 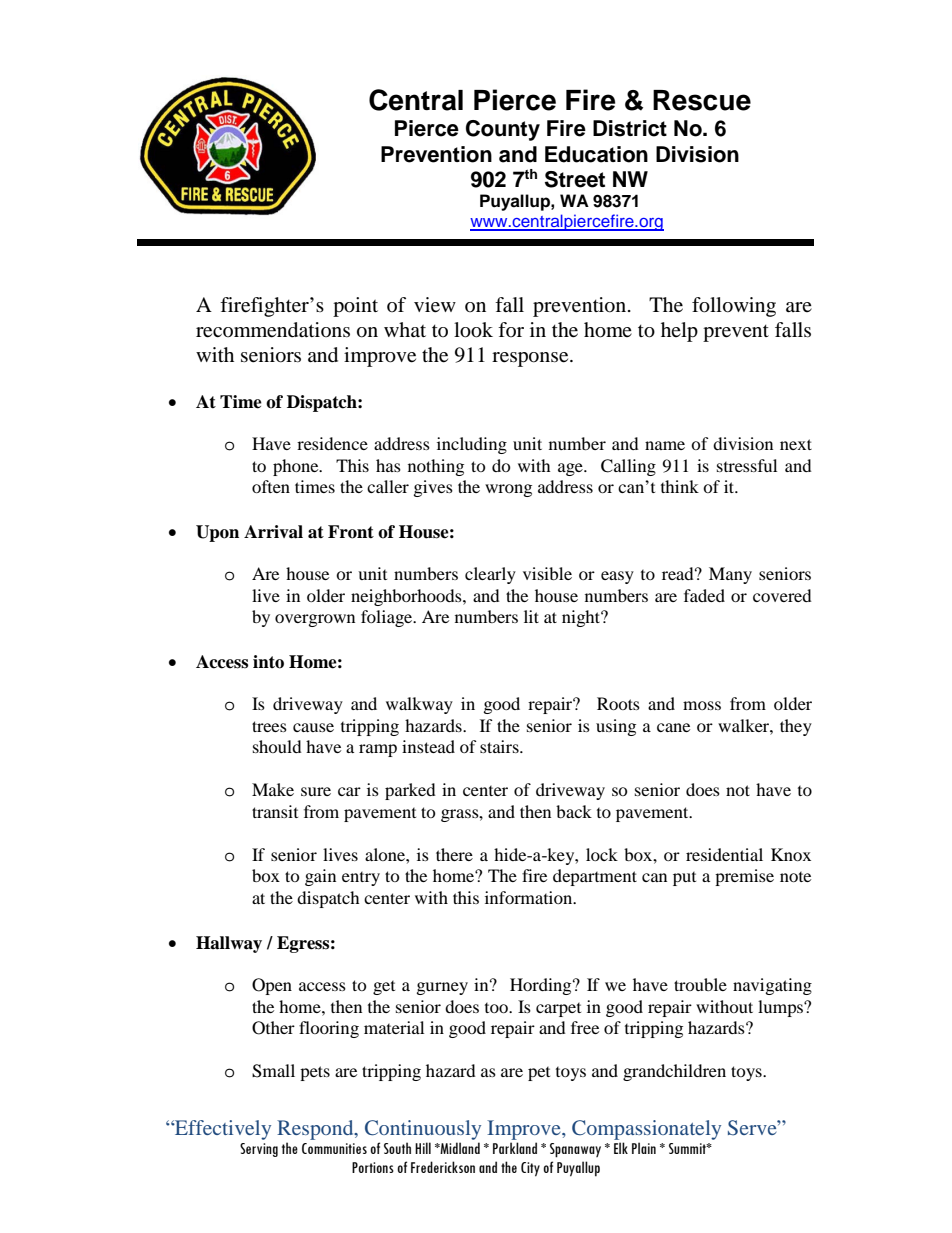 What do you see at coordinates (530, 897) in the screenshot?
I see `information` at bounding box center [530, 897].
